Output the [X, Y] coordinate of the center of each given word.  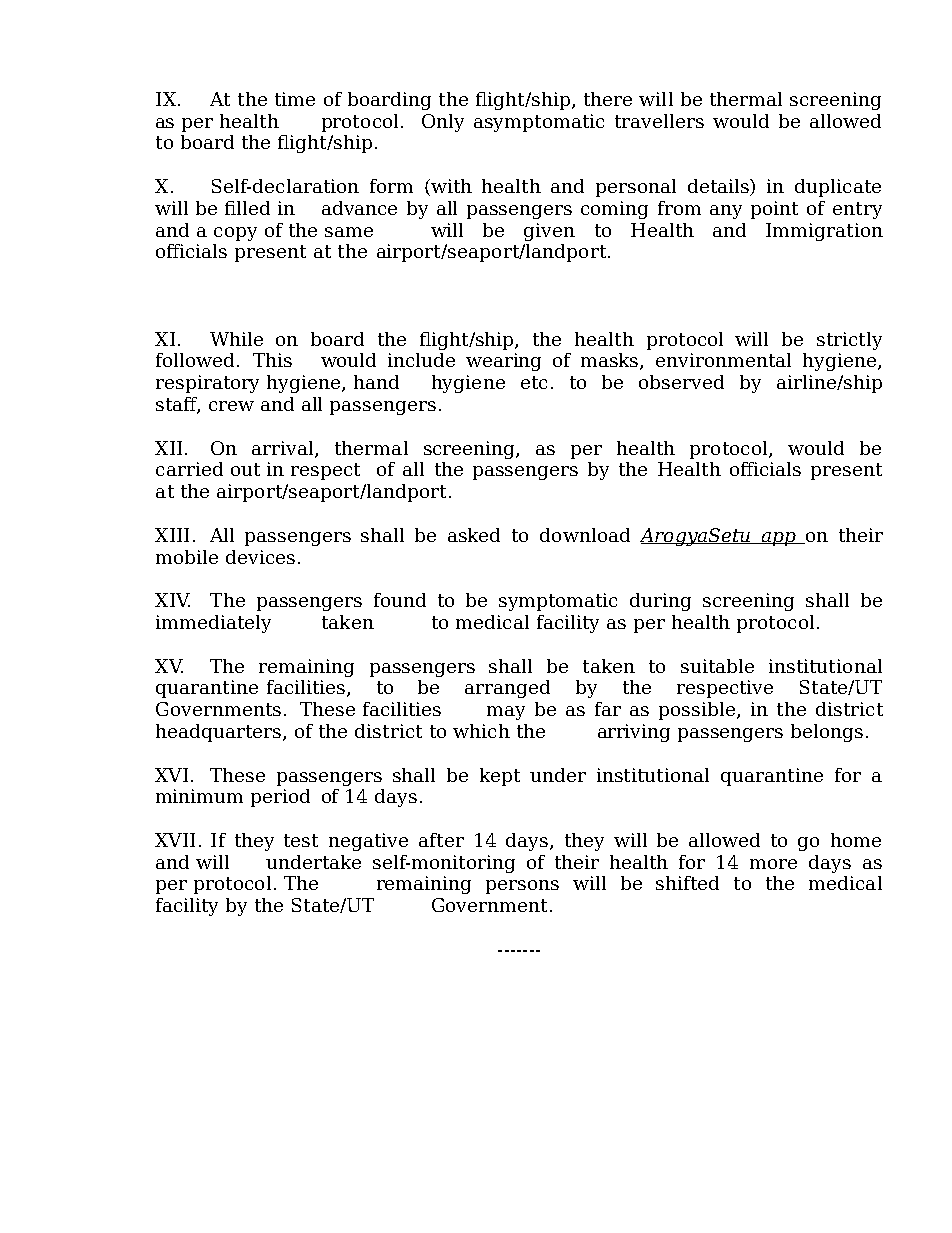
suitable [717, 666]
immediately [213, 624]
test [301, 840]
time [295, 99]
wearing [503, 362]
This [272, 360]
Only [443, 123]
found [400, 600]
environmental [723, 360]
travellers [659, 121]
